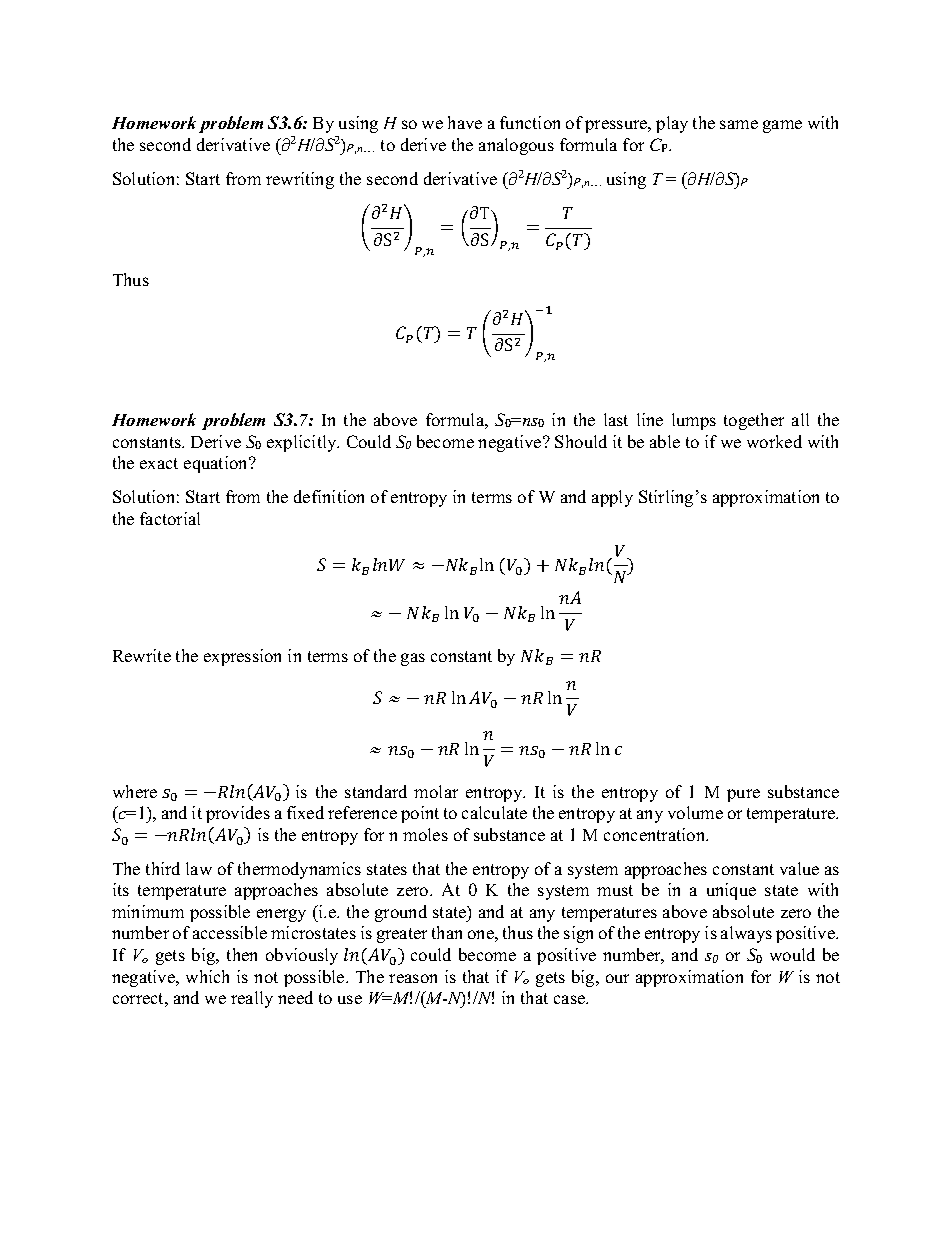  I want to click on have, so click(465, 122).
